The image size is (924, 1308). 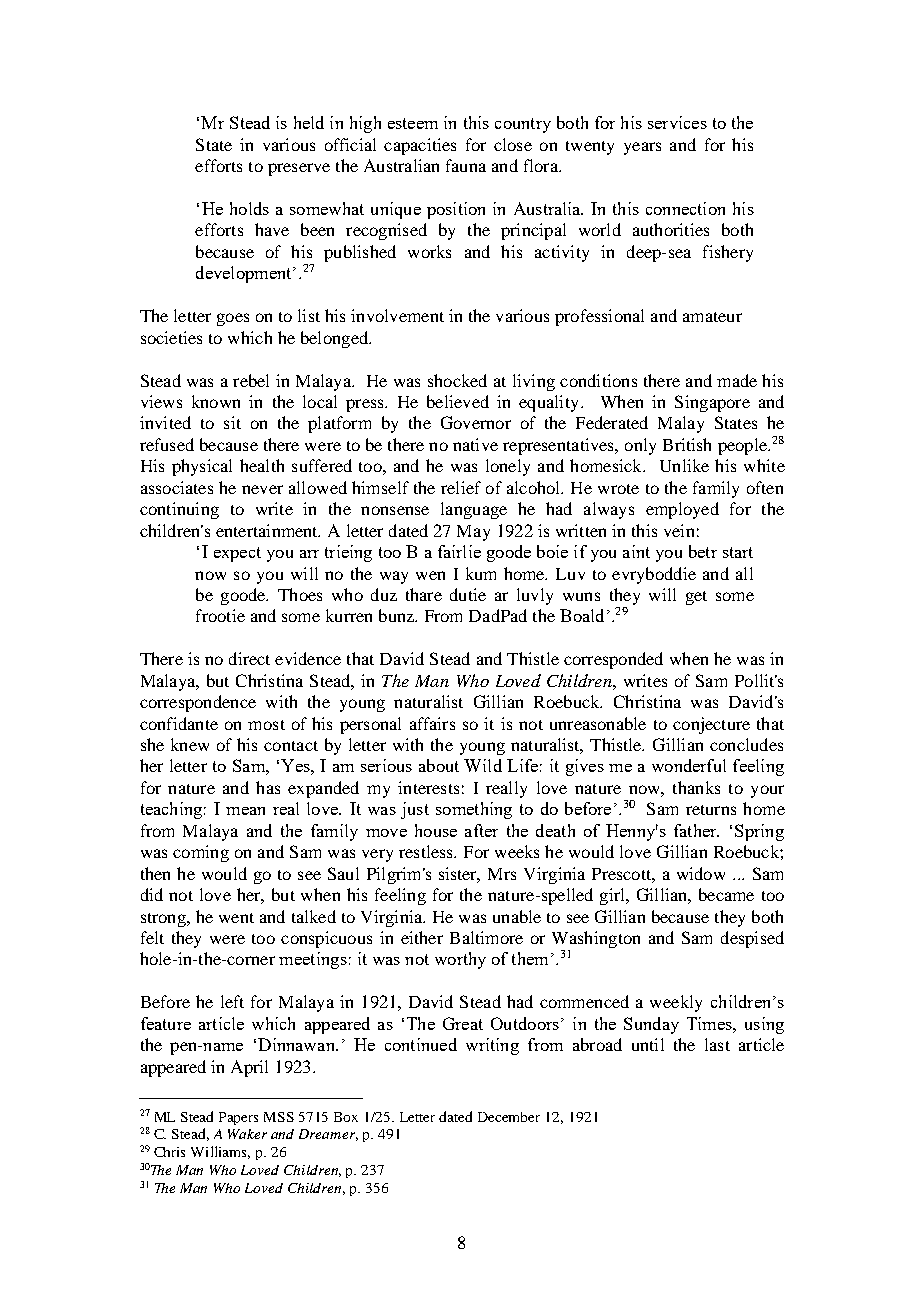 I want to click on Papers, so click(x=238, y=1118).
